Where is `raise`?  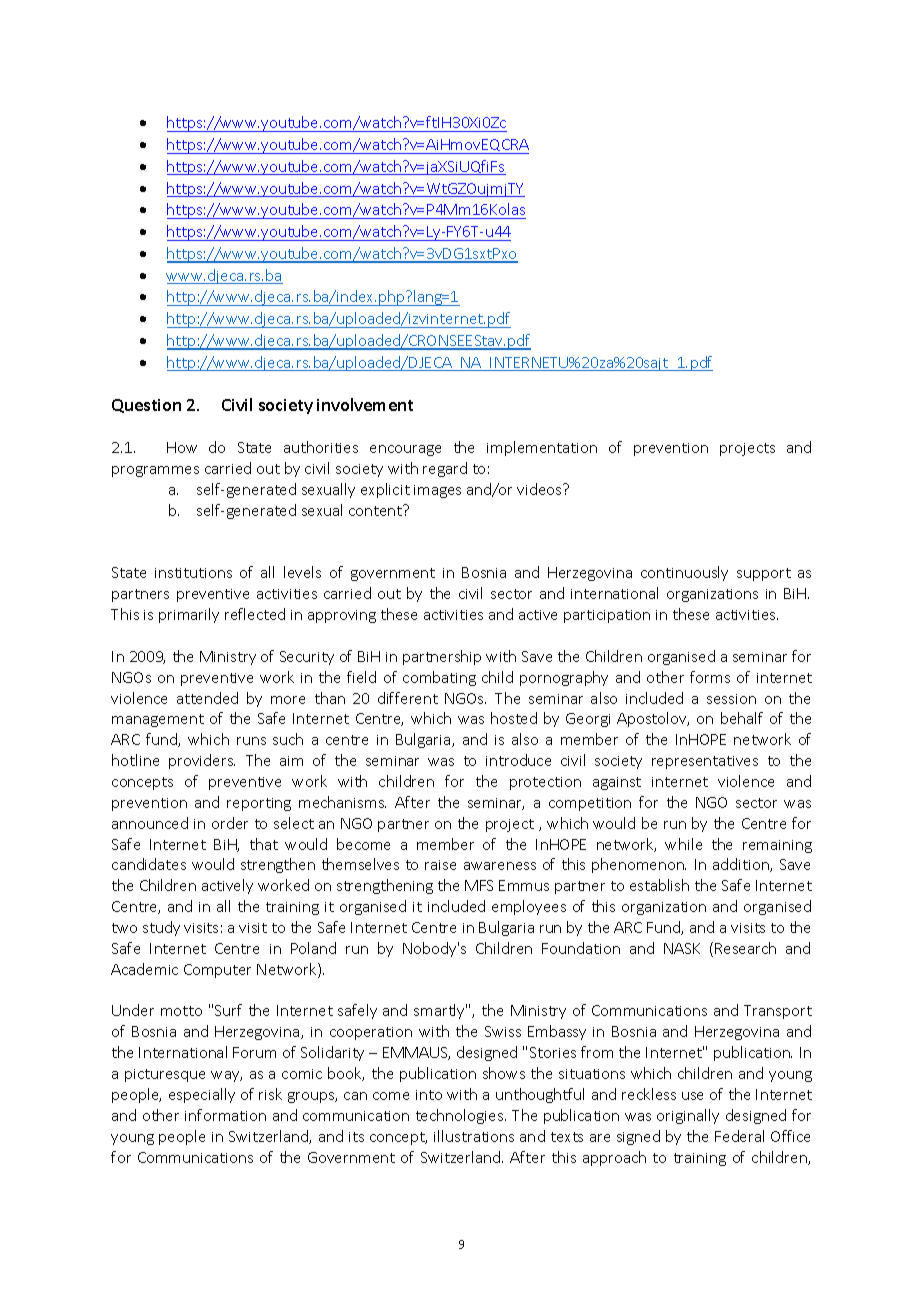 raise is located at coordinates (440, 865).
